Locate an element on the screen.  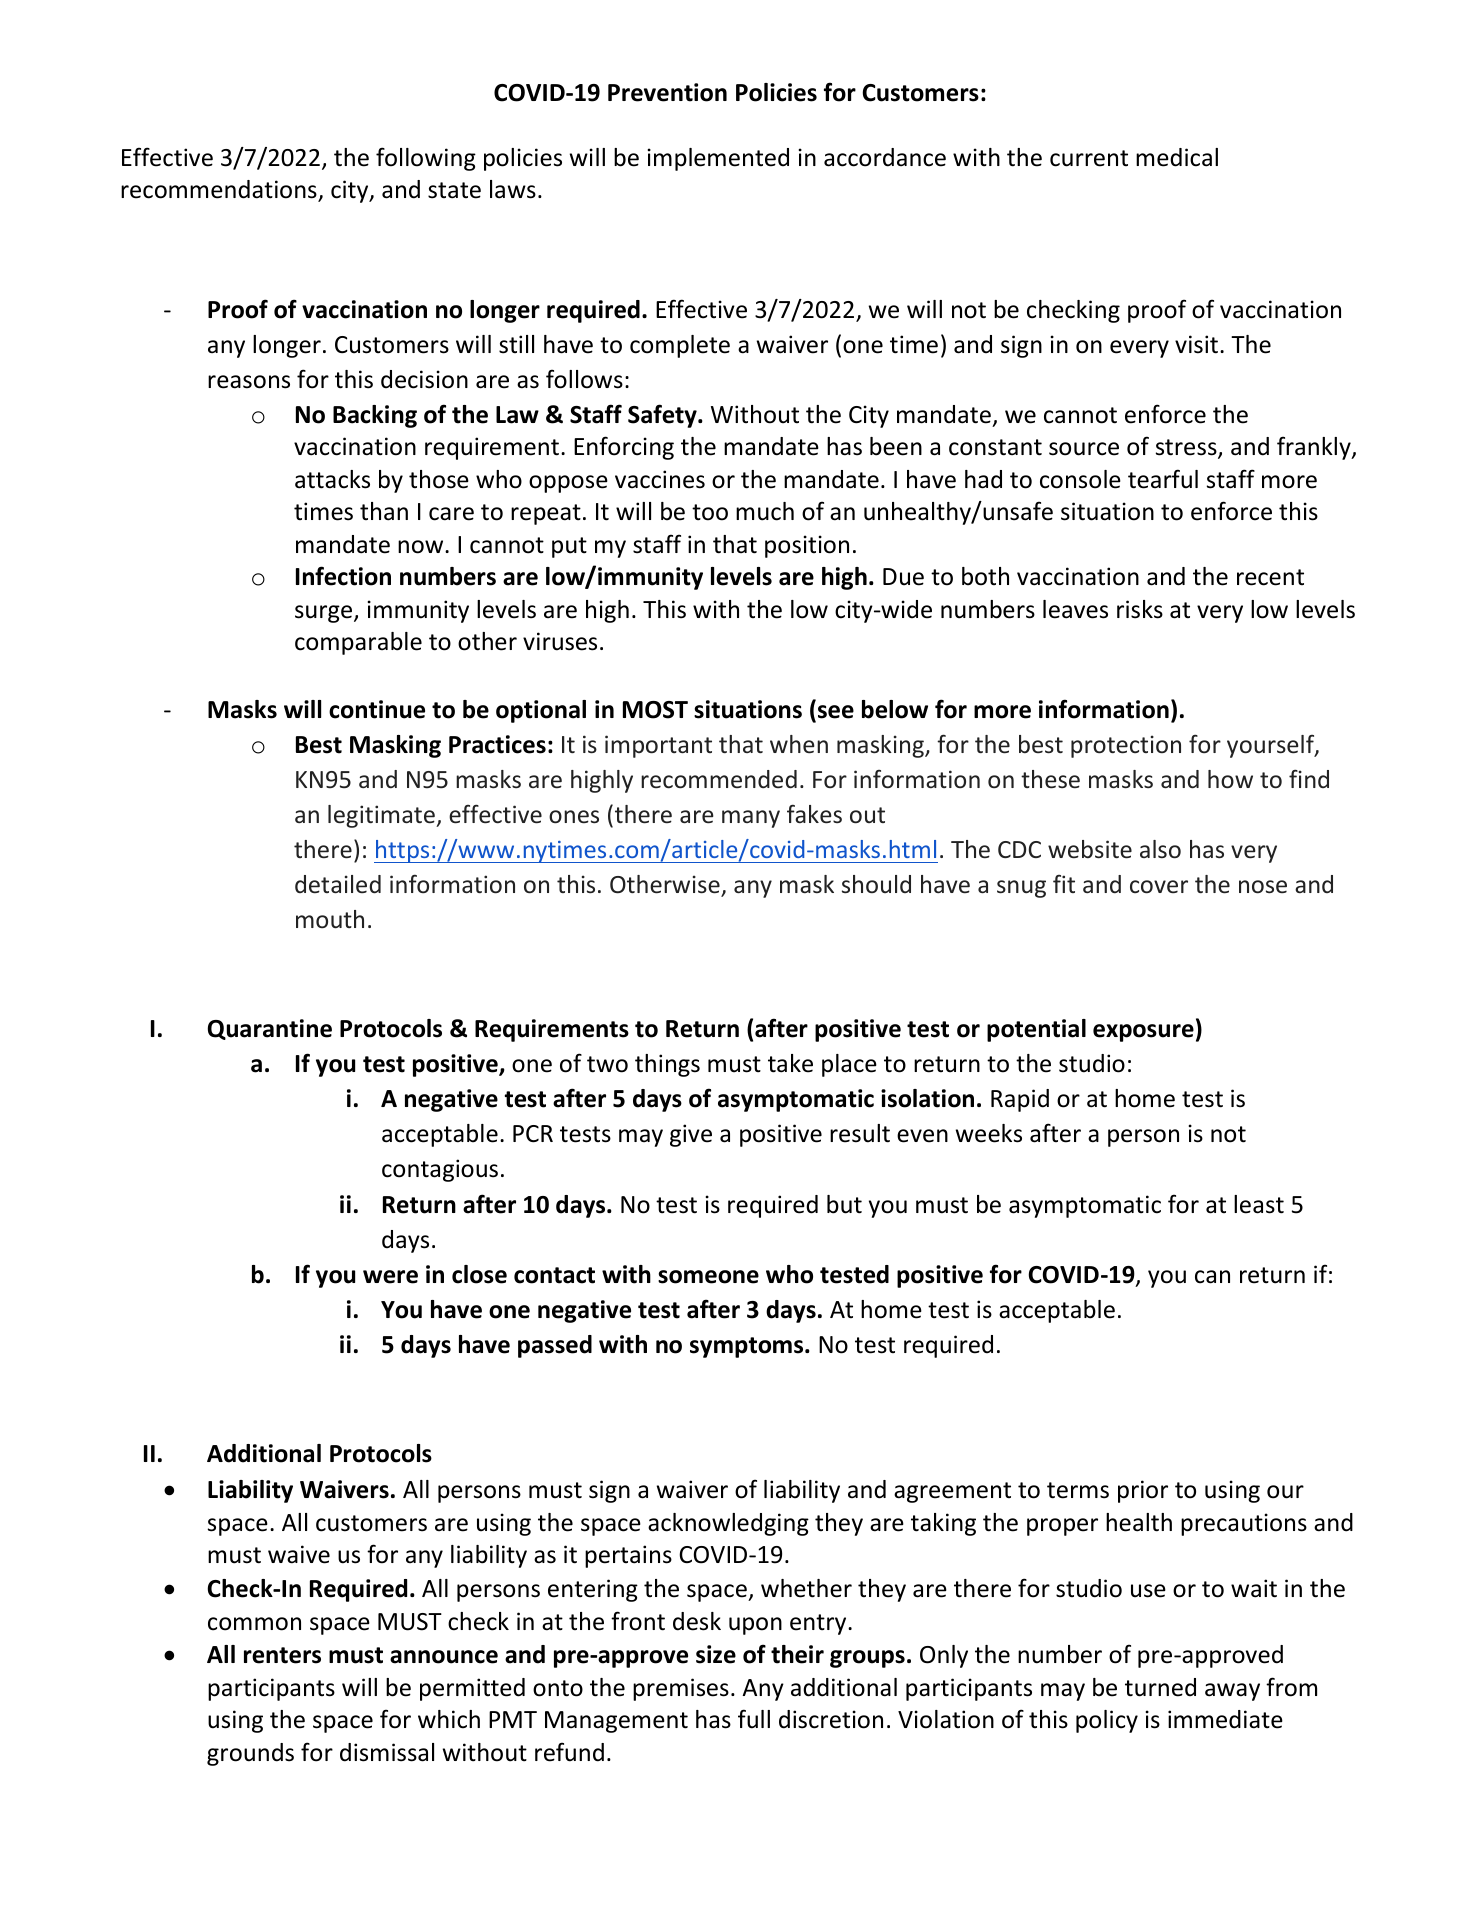
following is located at coordinates (426, 159).
